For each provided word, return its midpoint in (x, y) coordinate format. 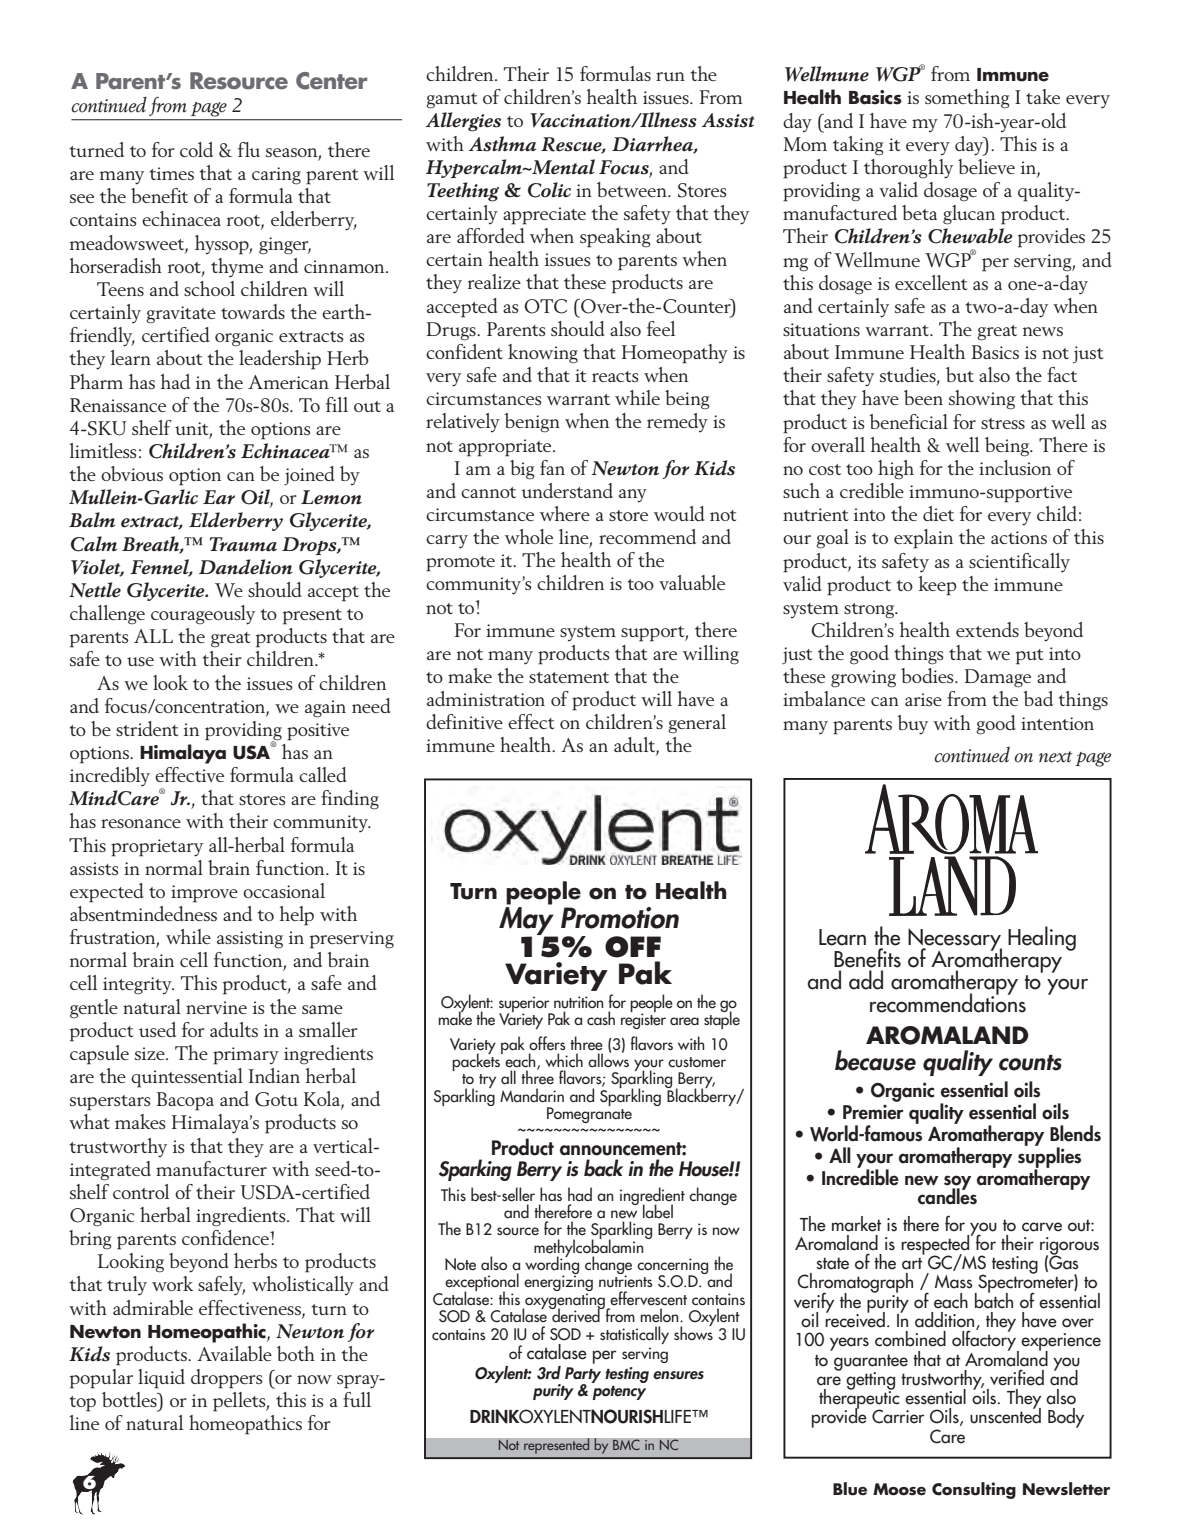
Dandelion (246, 567)
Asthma (502, 144)
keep (937, 586)
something (967, 99)
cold (196, 149)
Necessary (955, 941)
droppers (227, 1379)
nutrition (579, 1002)
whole (529, 536)
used (157, 1029)
